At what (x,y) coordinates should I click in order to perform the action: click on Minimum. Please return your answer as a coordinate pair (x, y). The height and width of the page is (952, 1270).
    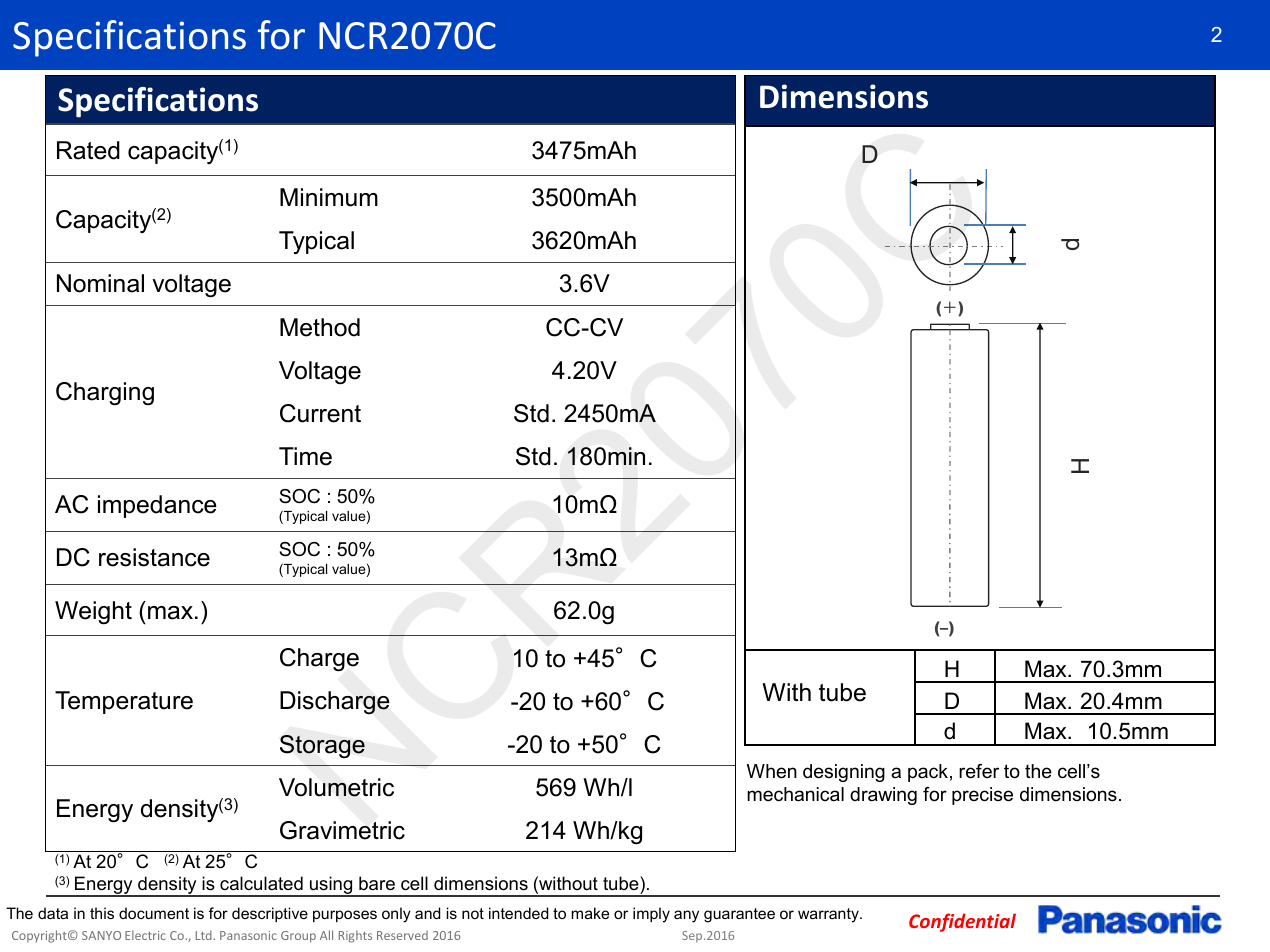
    Looking at the image, I should click on (329, 197).
